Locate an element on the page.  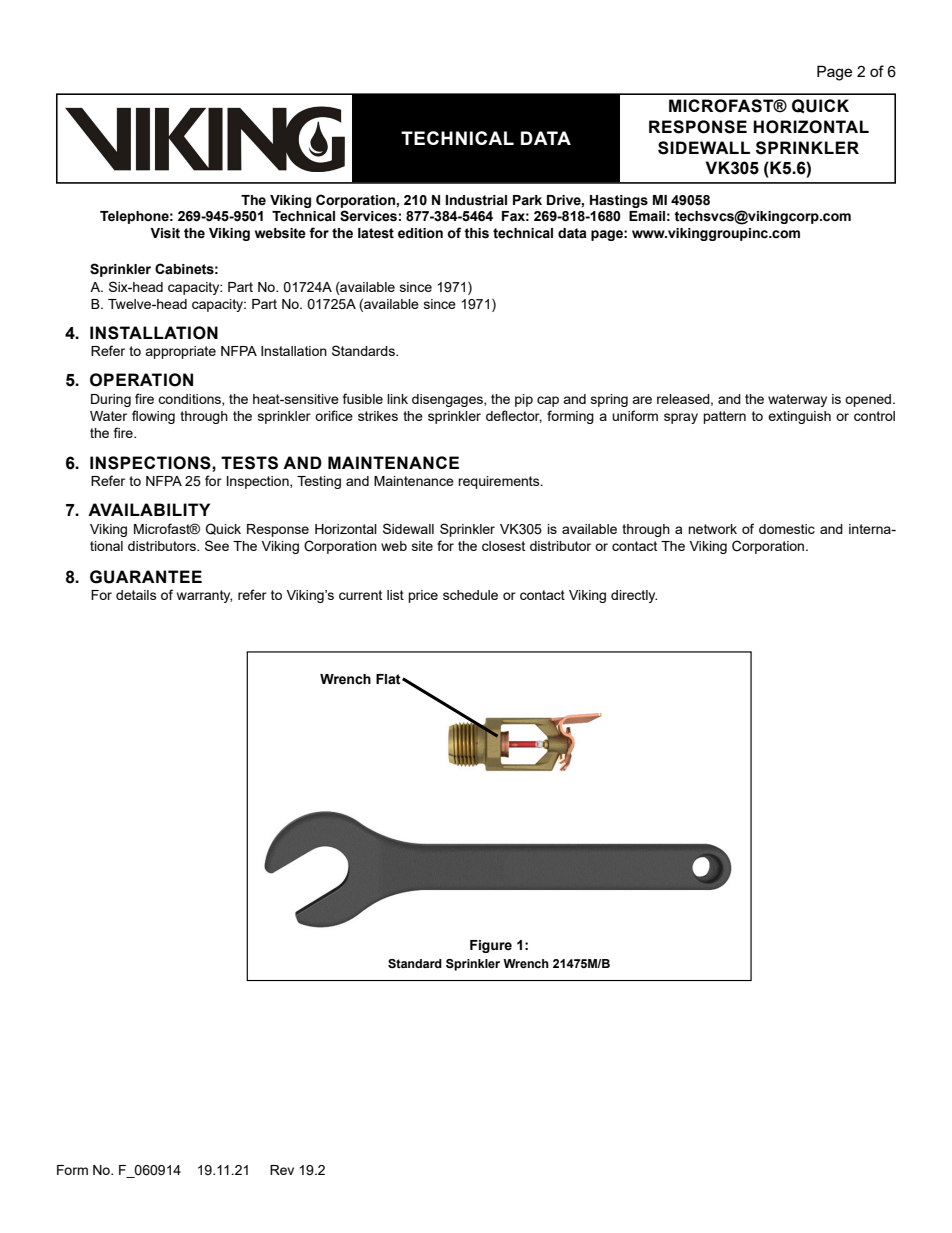
directly is located at coordinates (634, 596).
